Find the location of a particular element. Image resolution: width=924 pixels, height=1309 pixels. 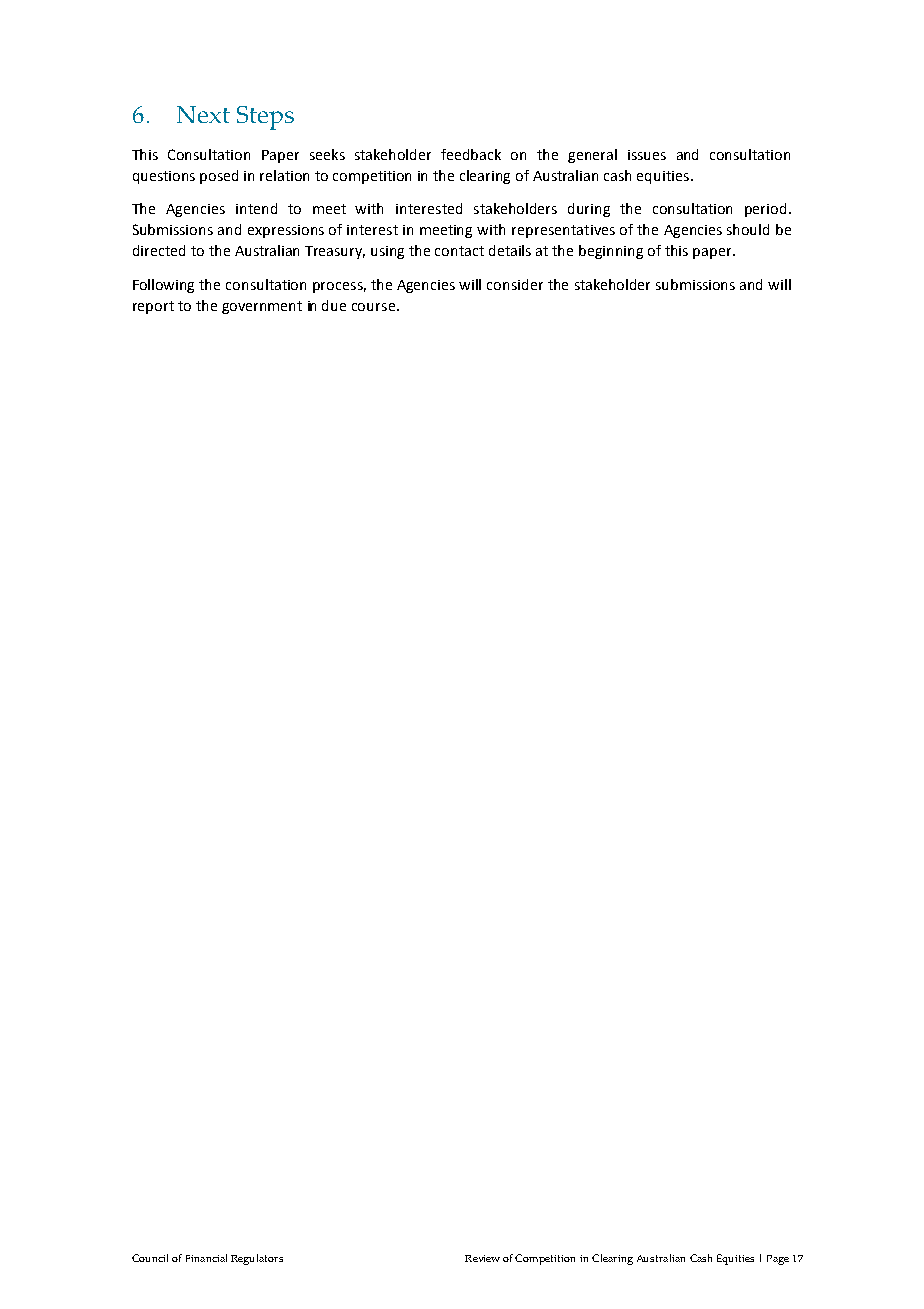

Review is located at coordinates (482, 1258).
